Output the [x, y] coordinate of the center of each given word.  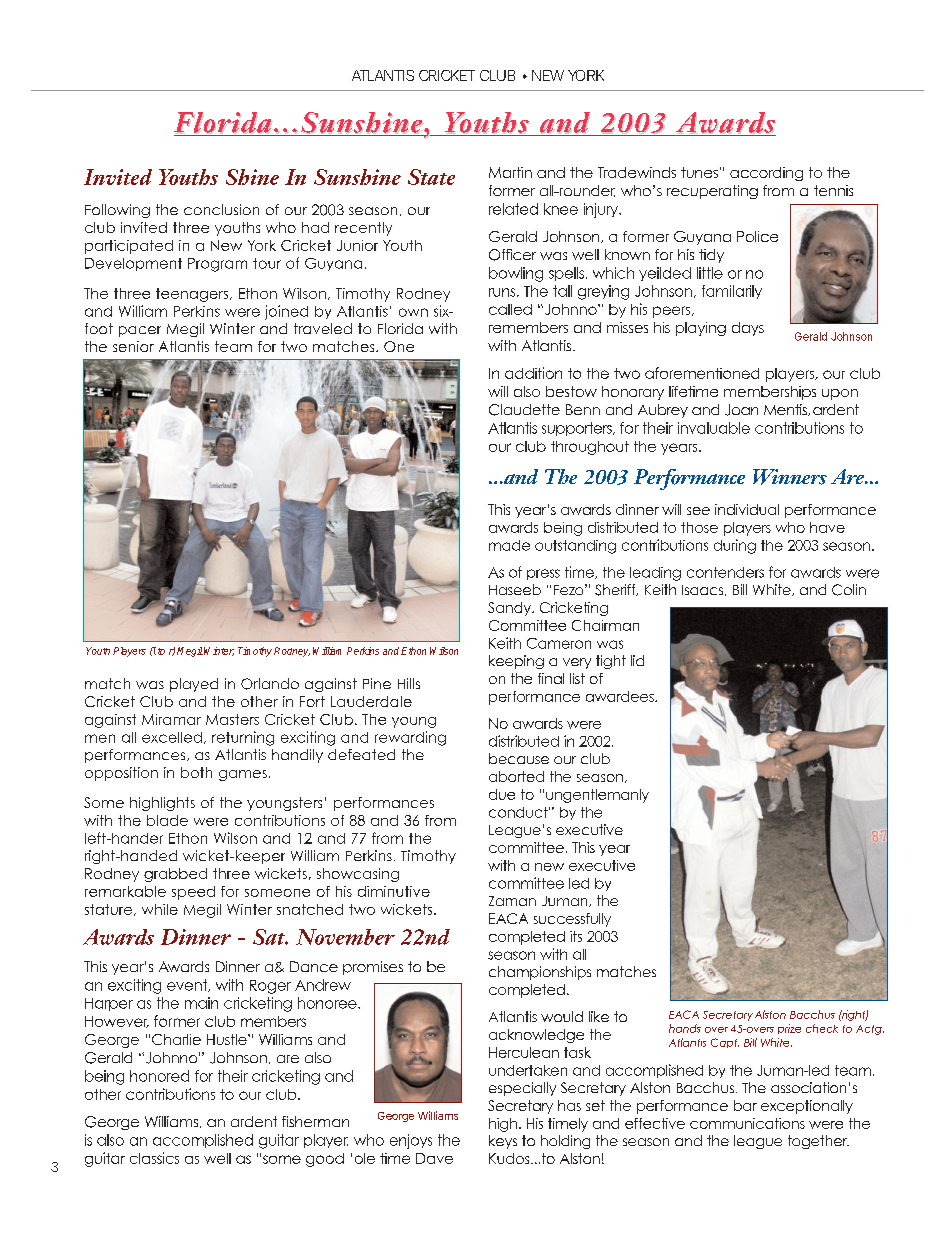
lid [637, 660]
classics [154, 1158]
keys [503, 1142]
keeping [516, 662]
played [194, 685]
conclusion [221, 209]
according [766, 174]
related [513, 209]
